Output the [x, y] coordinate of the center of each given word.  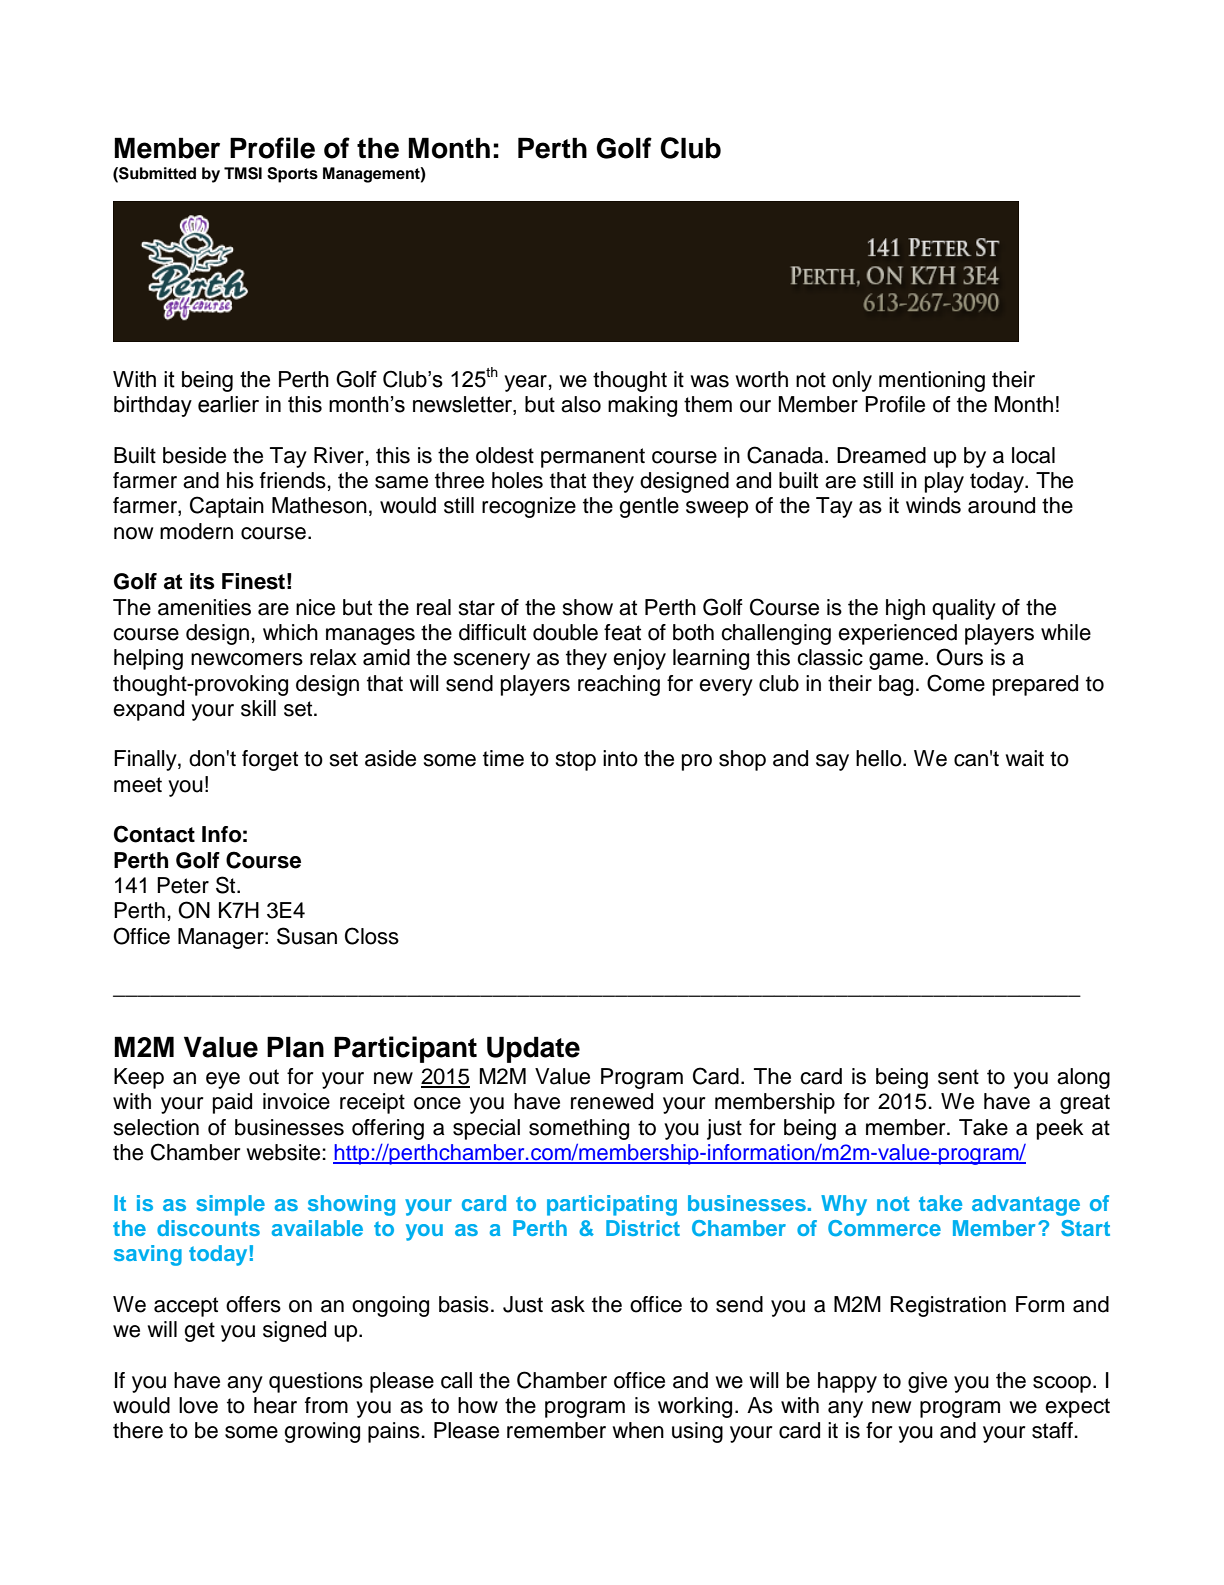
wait [1025, 758]
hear [275, 1405]
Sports [292, 175]
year [525, 383]
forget [270, 760]
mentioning [932, 381]
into [620, 758]
